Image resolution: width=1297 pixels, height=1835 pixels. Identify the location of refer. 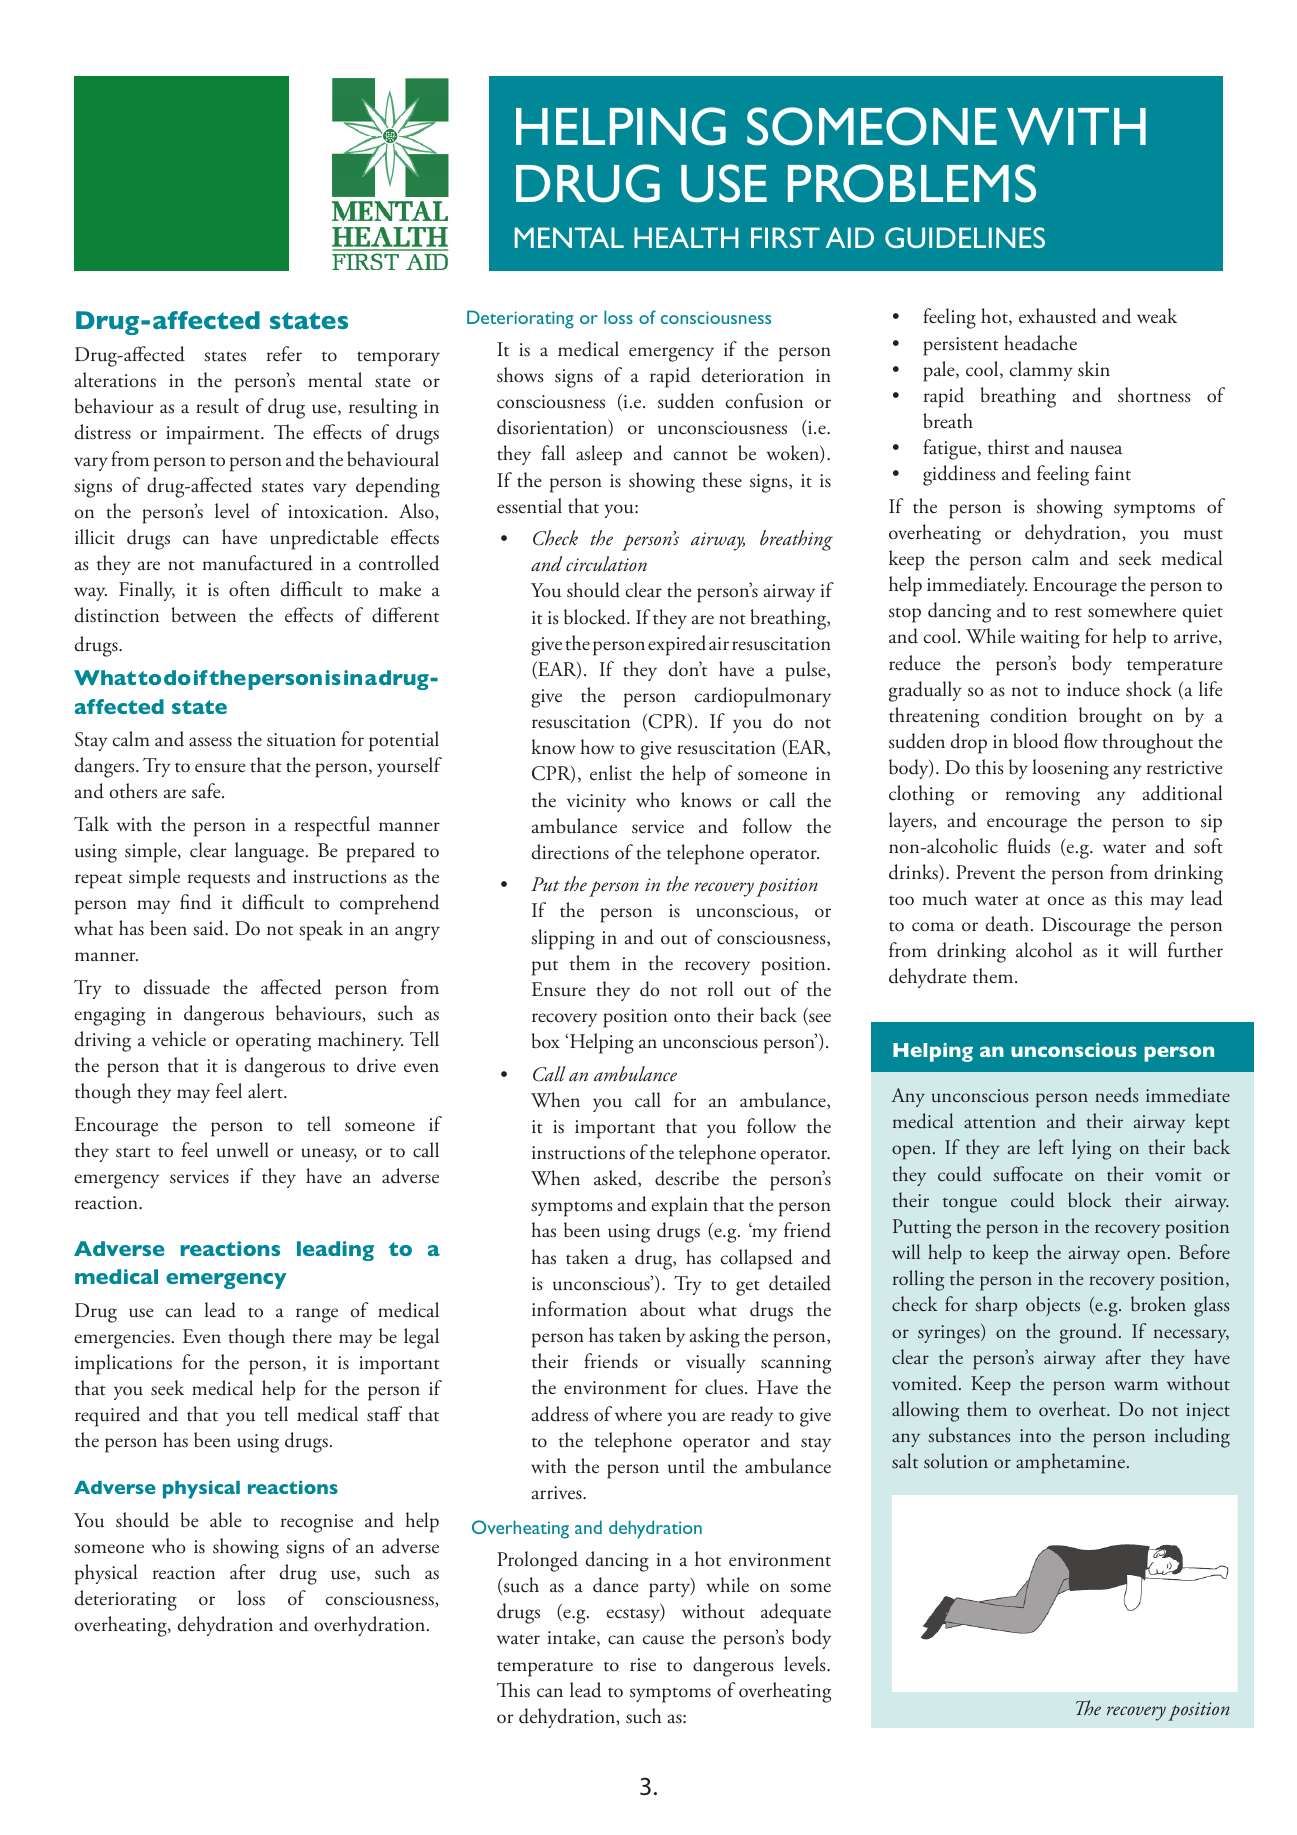
(284, 354).
